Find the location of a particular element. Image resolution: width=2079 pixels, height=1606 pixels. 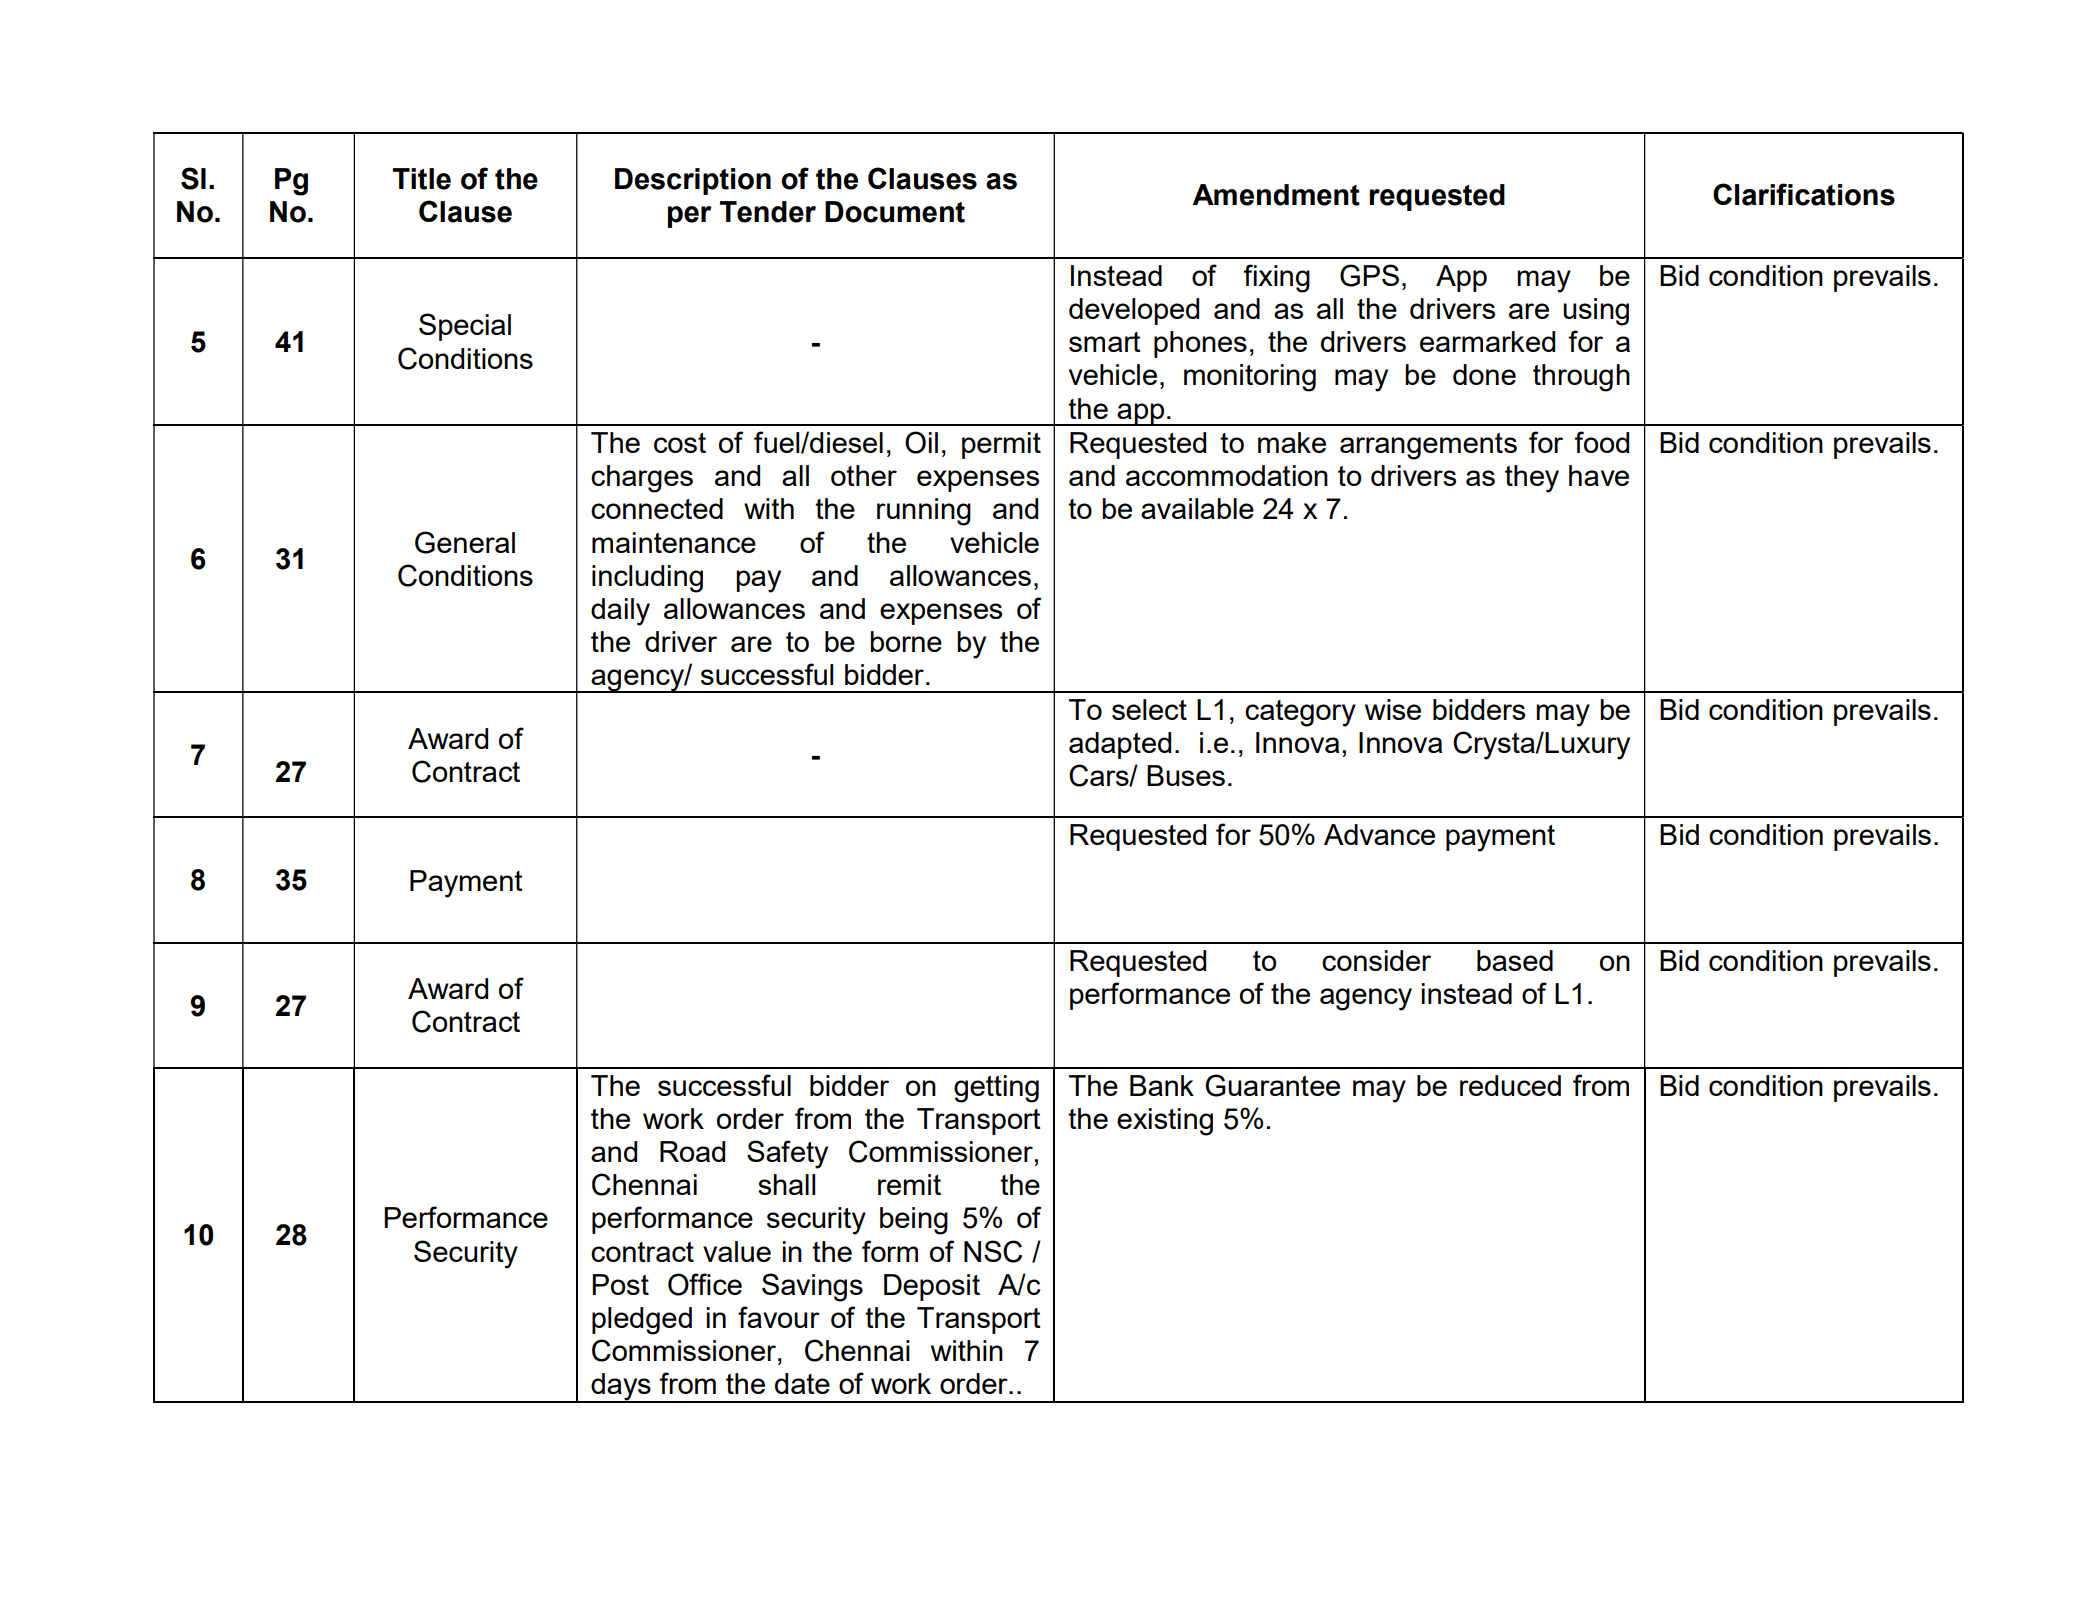

Buses is located at coordinates (1186, 775).
